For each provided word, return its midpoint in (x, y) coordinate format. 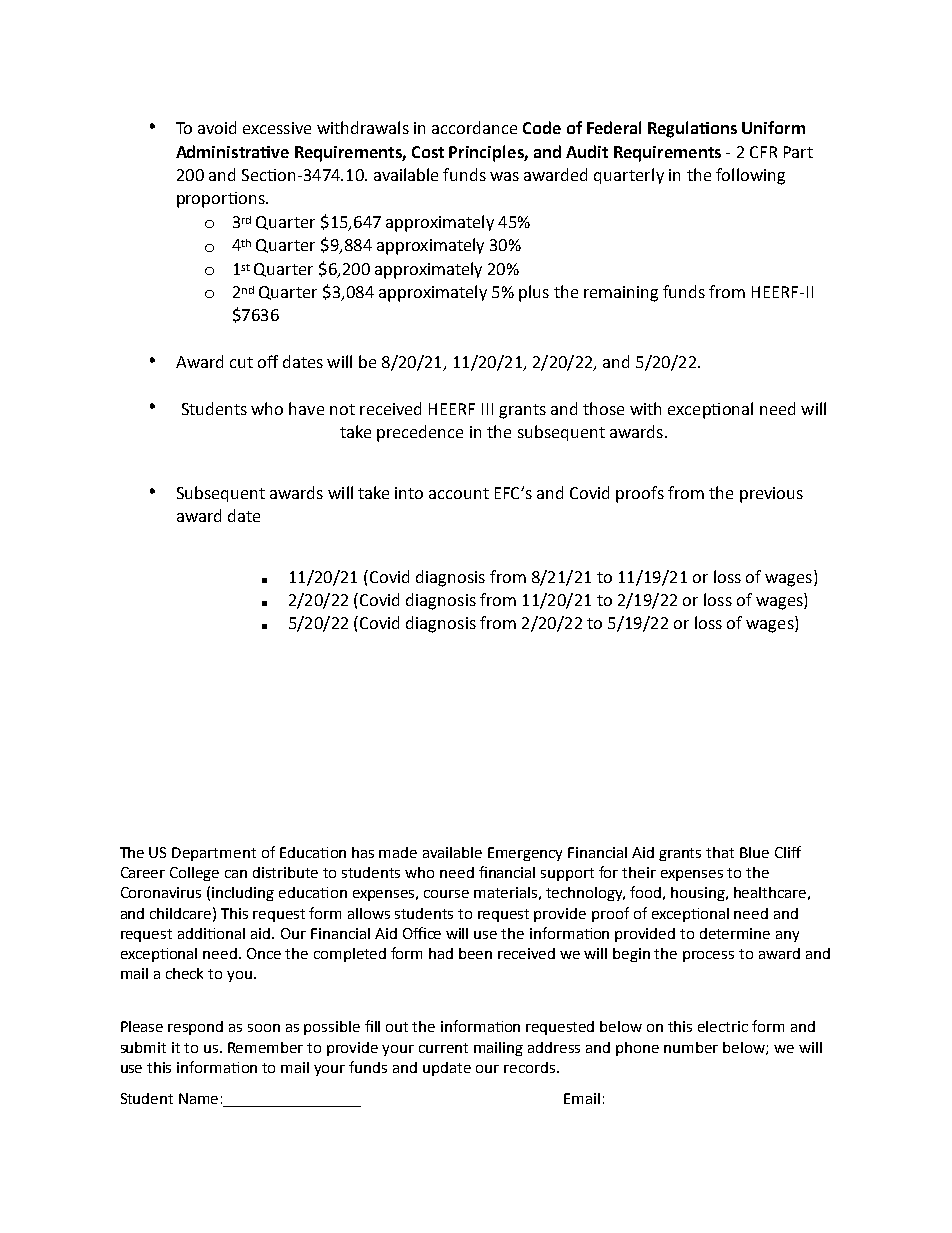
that (720, 852)
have (306, 408)
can (236, 874)
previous (771, 495)
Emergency (525, 854)
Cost (428, 152)
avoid (217, 127)
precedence (420, 433)
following (750, 176)
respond (195, 1028)
